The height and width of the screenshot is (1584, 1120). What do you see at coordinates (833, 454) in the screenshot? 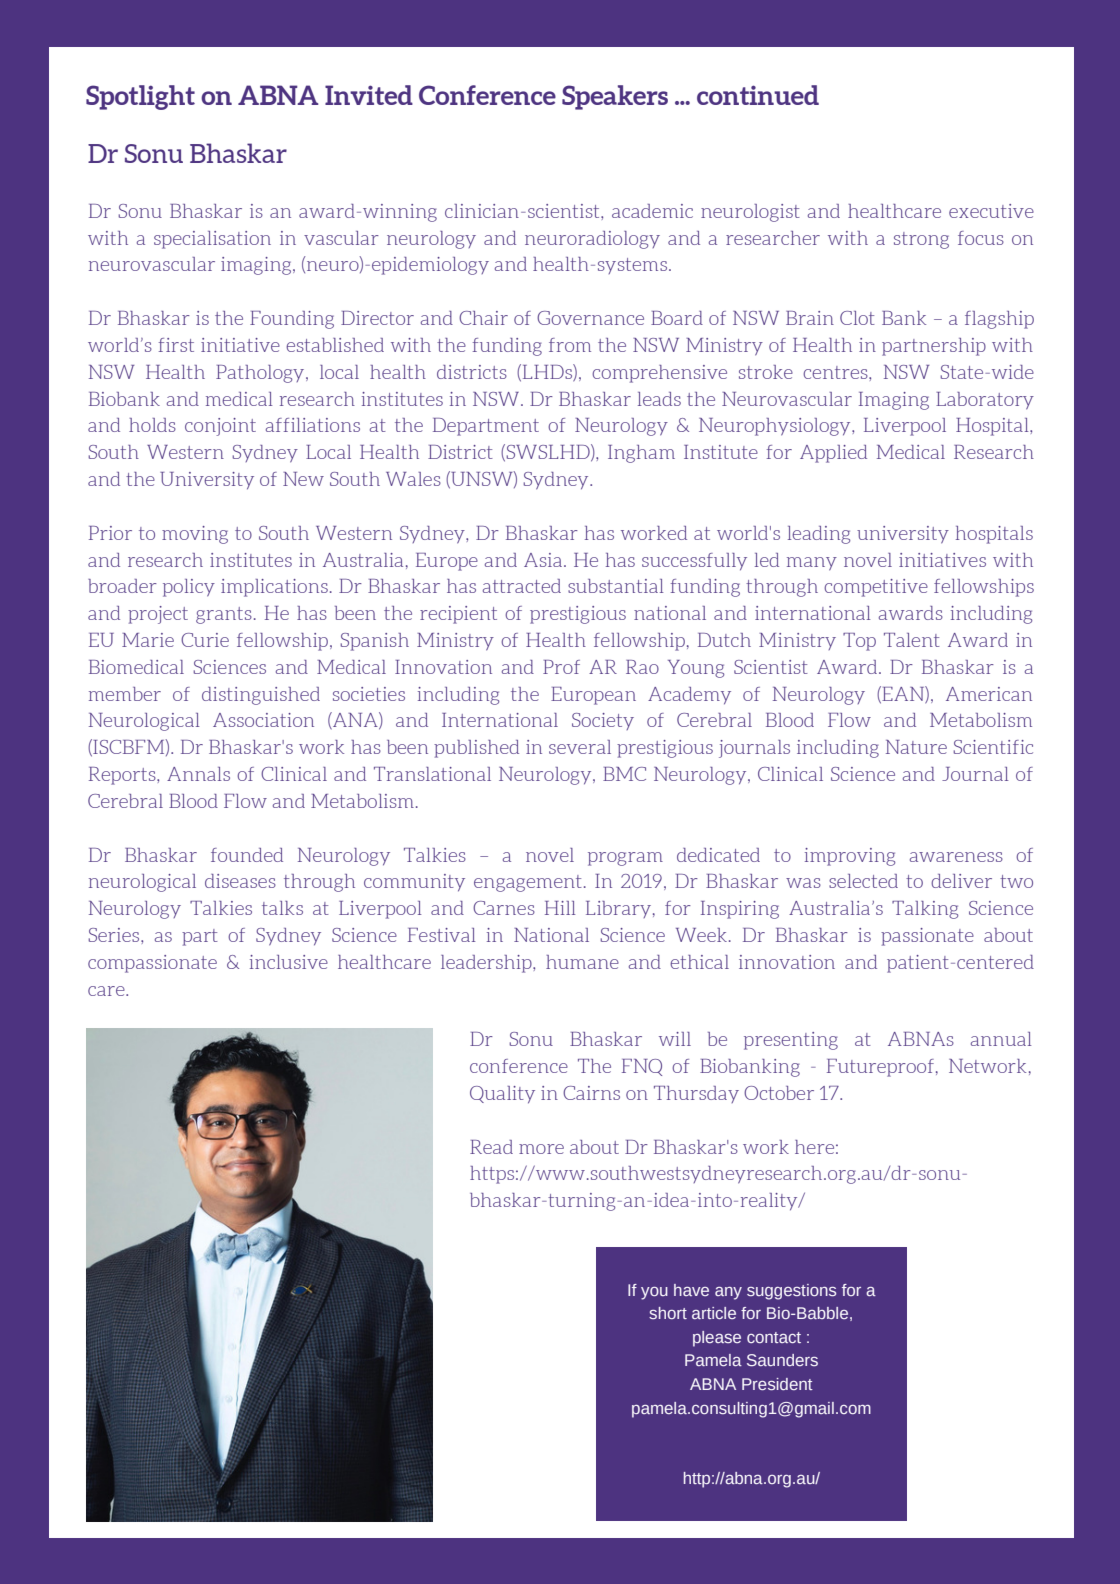
I see `Applied` at bounding box center [833, 454].
